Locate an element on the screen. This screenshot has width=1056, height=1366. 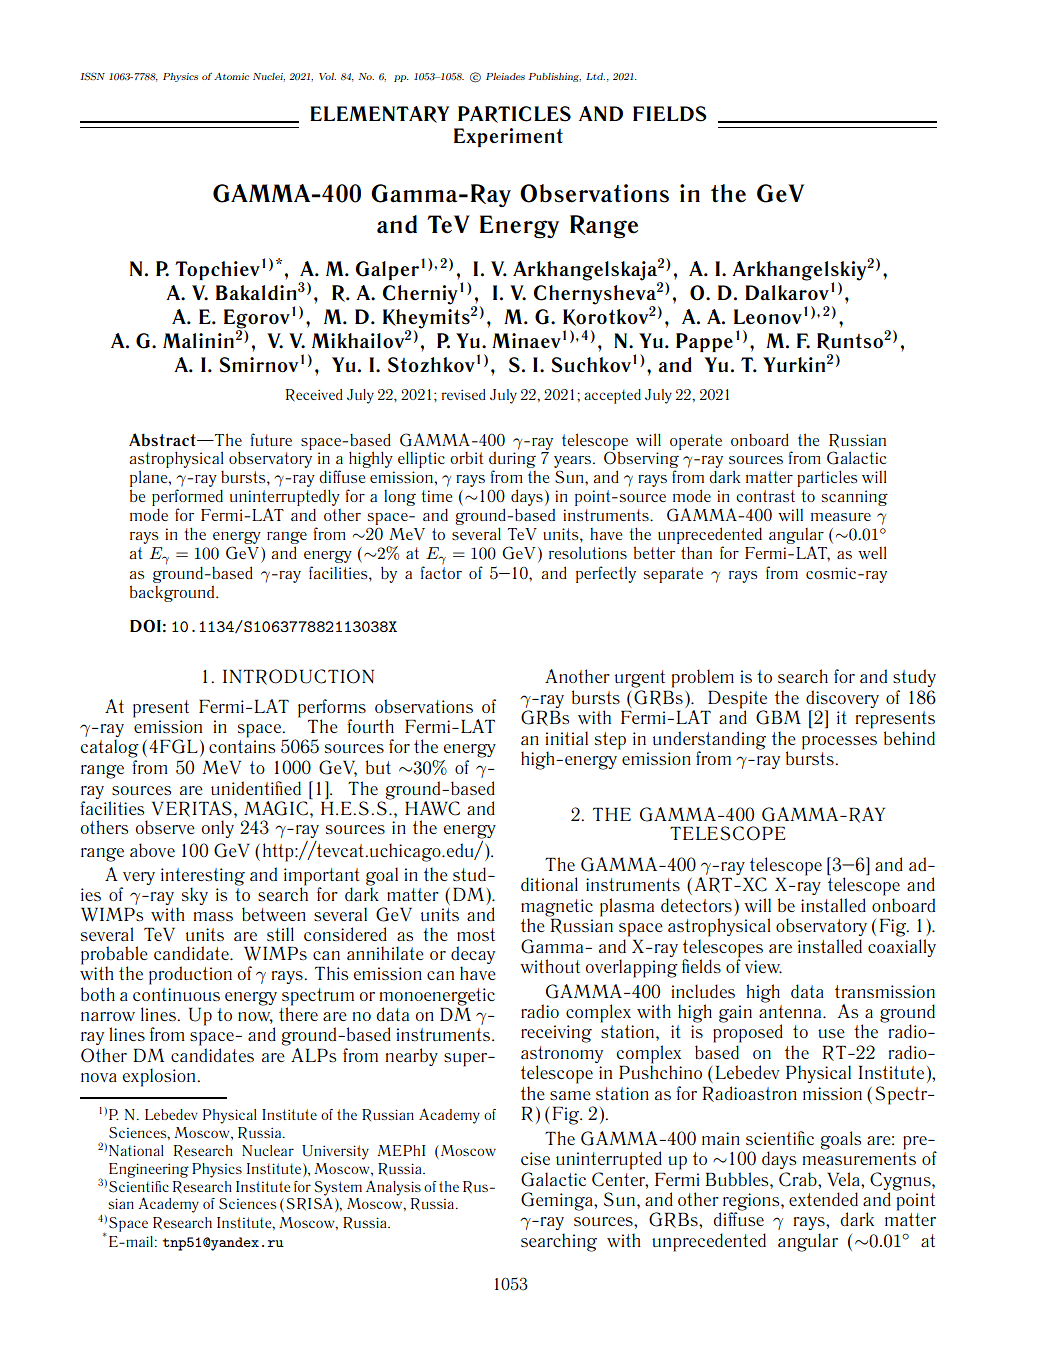
processes is located at coordinates (839, 743).
